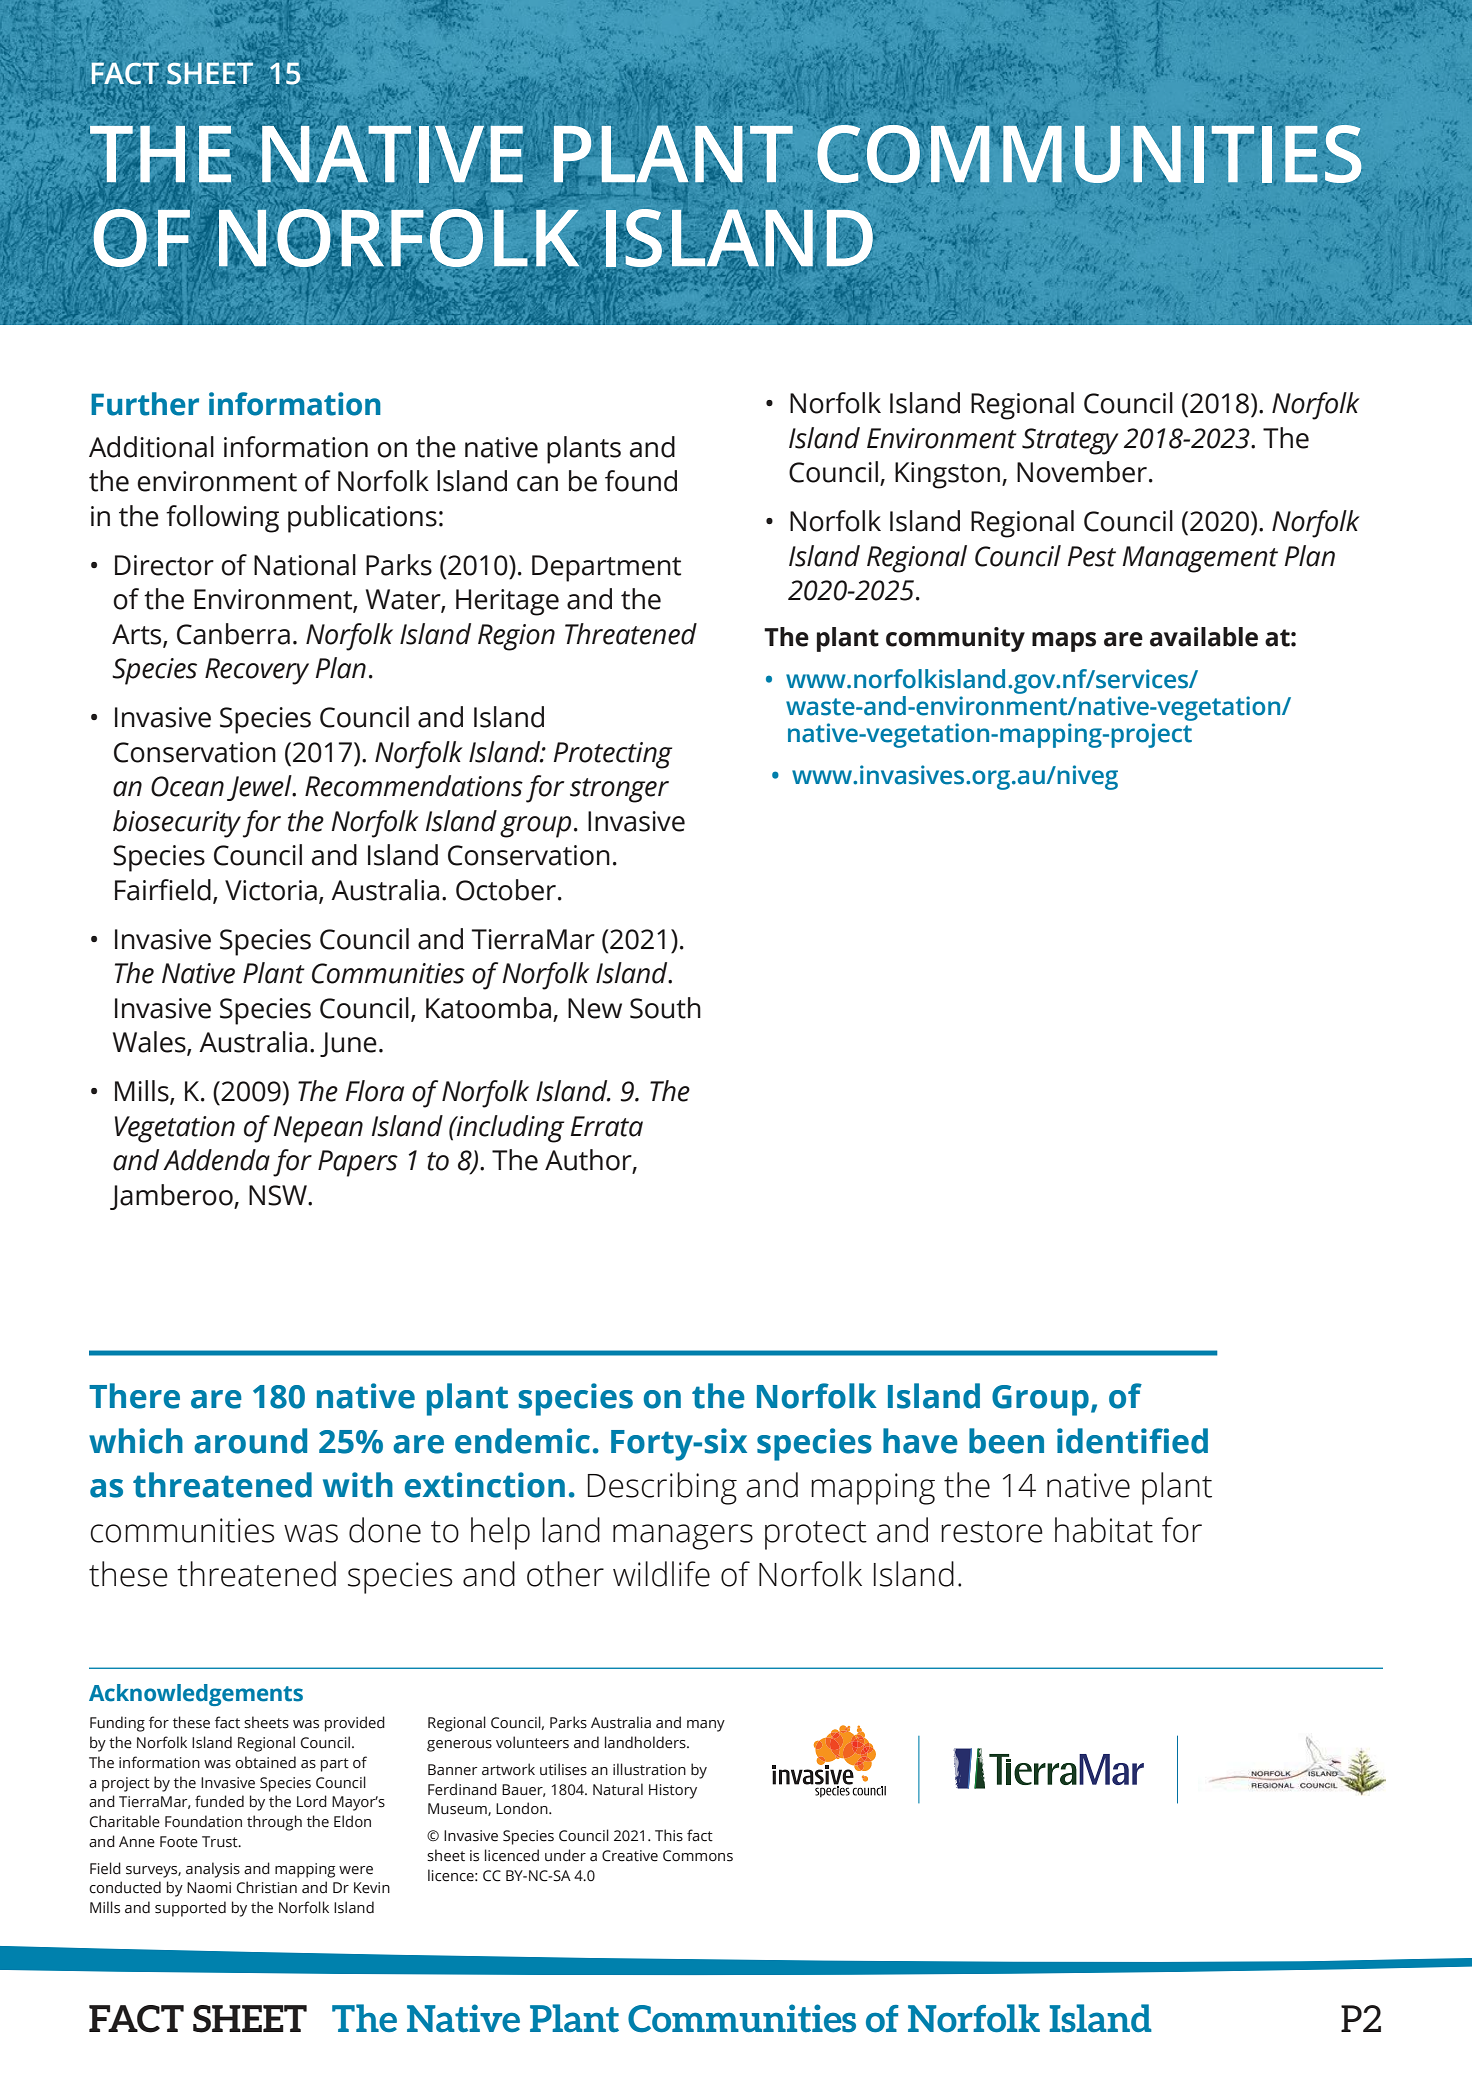 Image resolution: width=1472 pixels, height=2081 pixels. What do you see at coordinates (1132, 1441) in the screenshot?
I see `identified` at bounding box center [1132, 1441].
